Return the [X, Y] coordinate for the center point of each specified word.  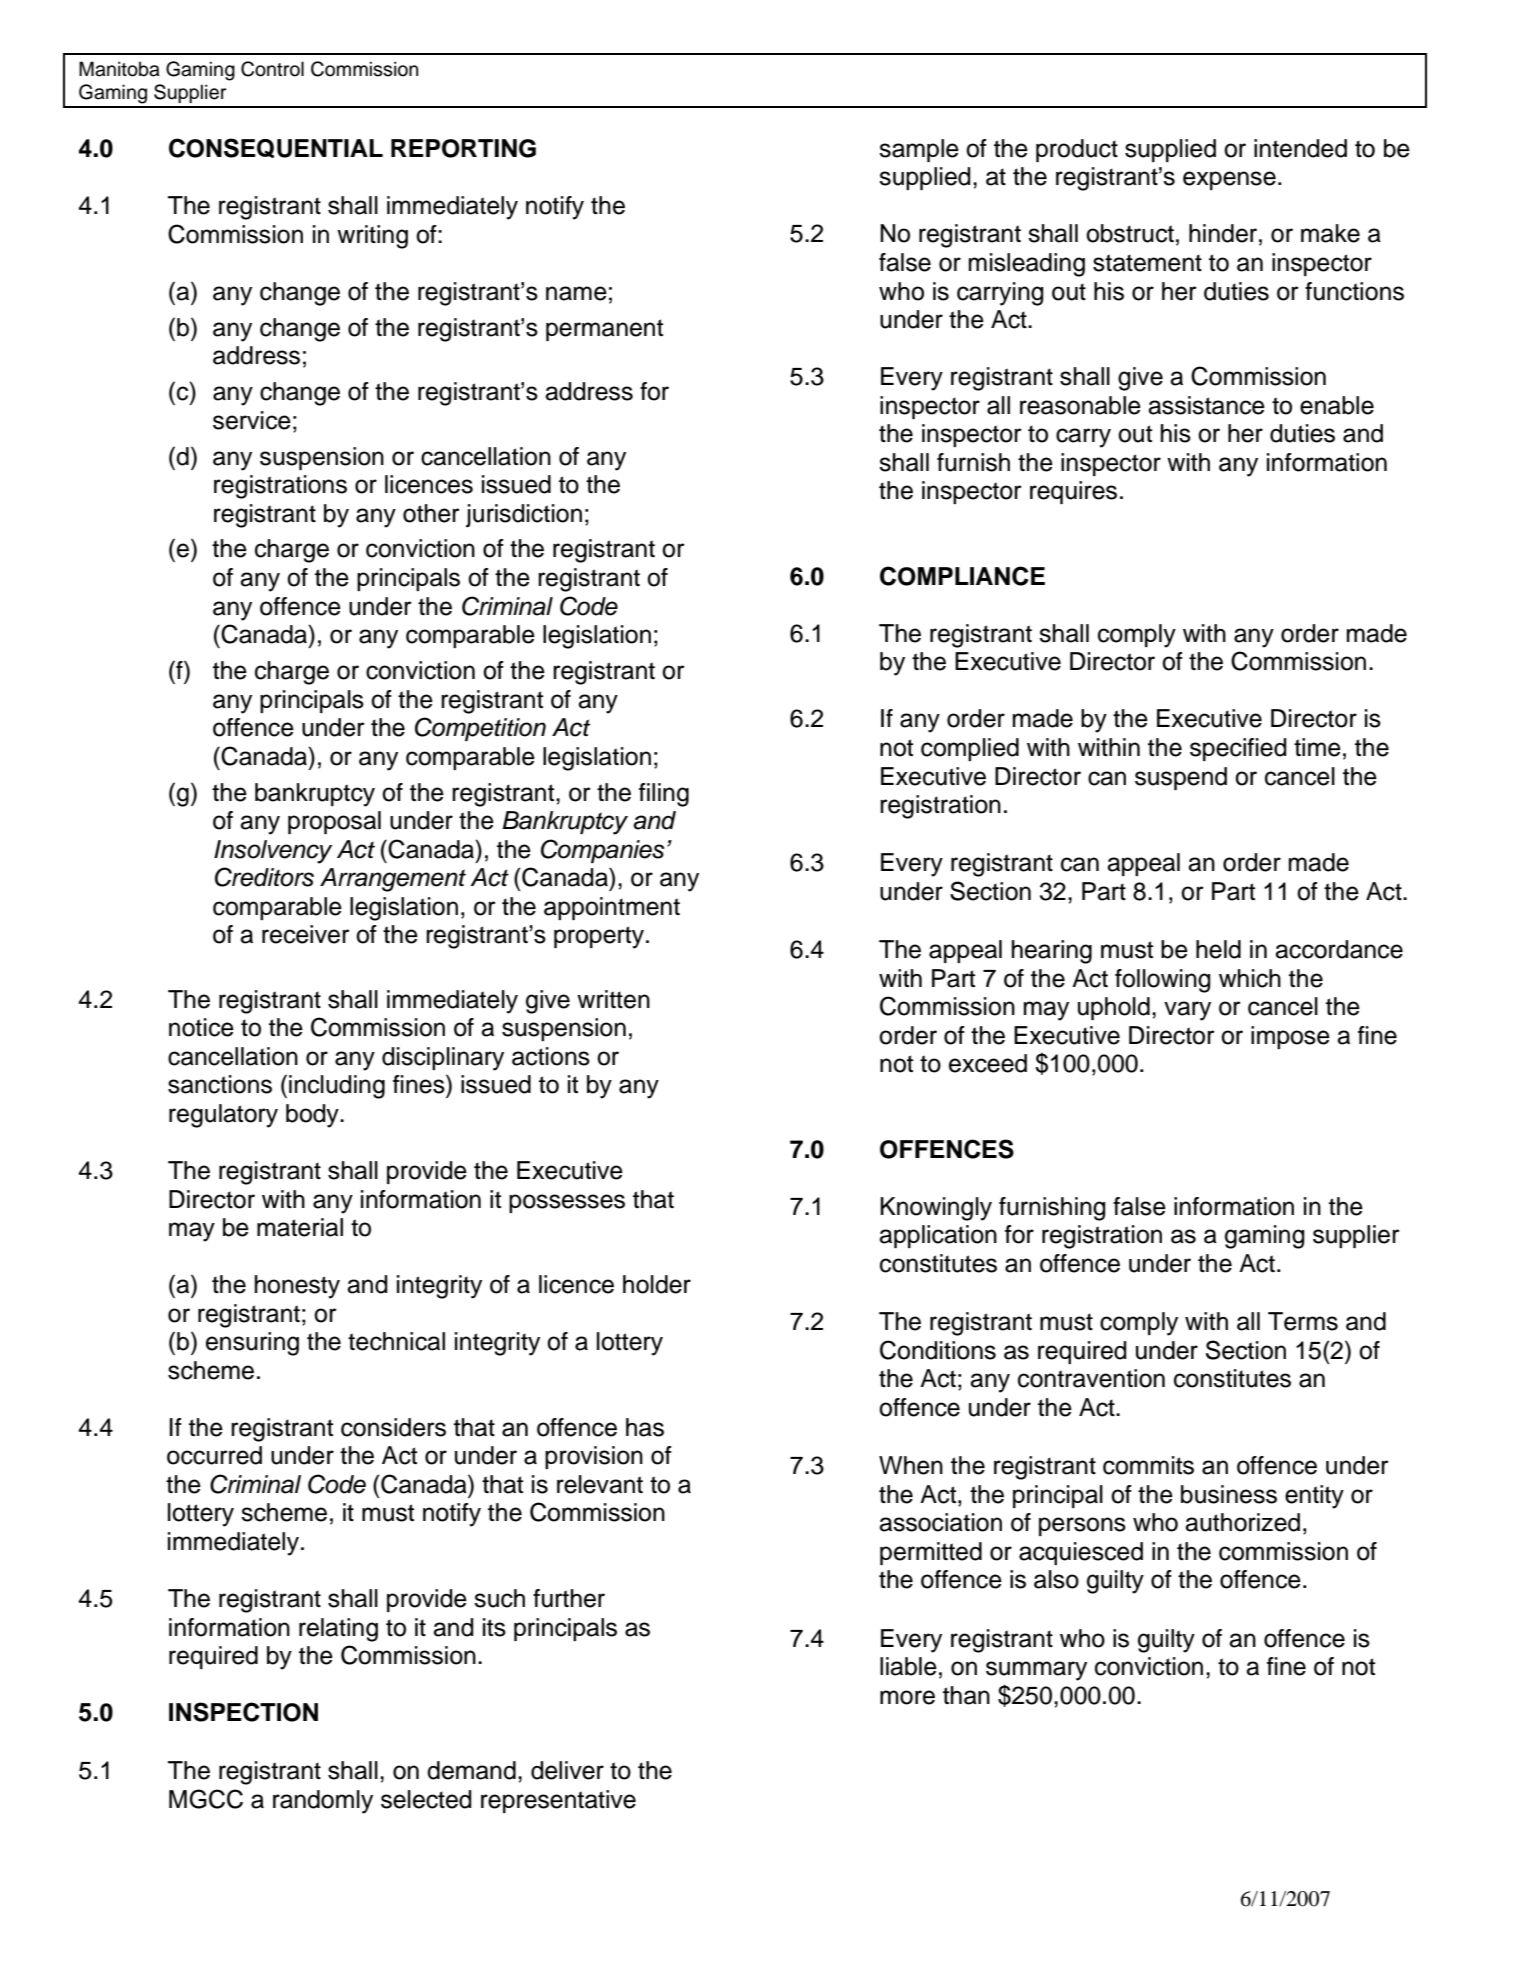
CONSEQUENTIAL [276, 148]
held [1218, 949]
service [252, 420]
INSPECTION [243, 1712]
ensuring [252, 1344]
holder [657, 1284]
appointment [612, 908]
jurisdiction [524, 516]
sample [919, 150]
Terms [1303, 1321]
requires [1073, 492]
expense [1229, 180]
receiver [306, 934]
